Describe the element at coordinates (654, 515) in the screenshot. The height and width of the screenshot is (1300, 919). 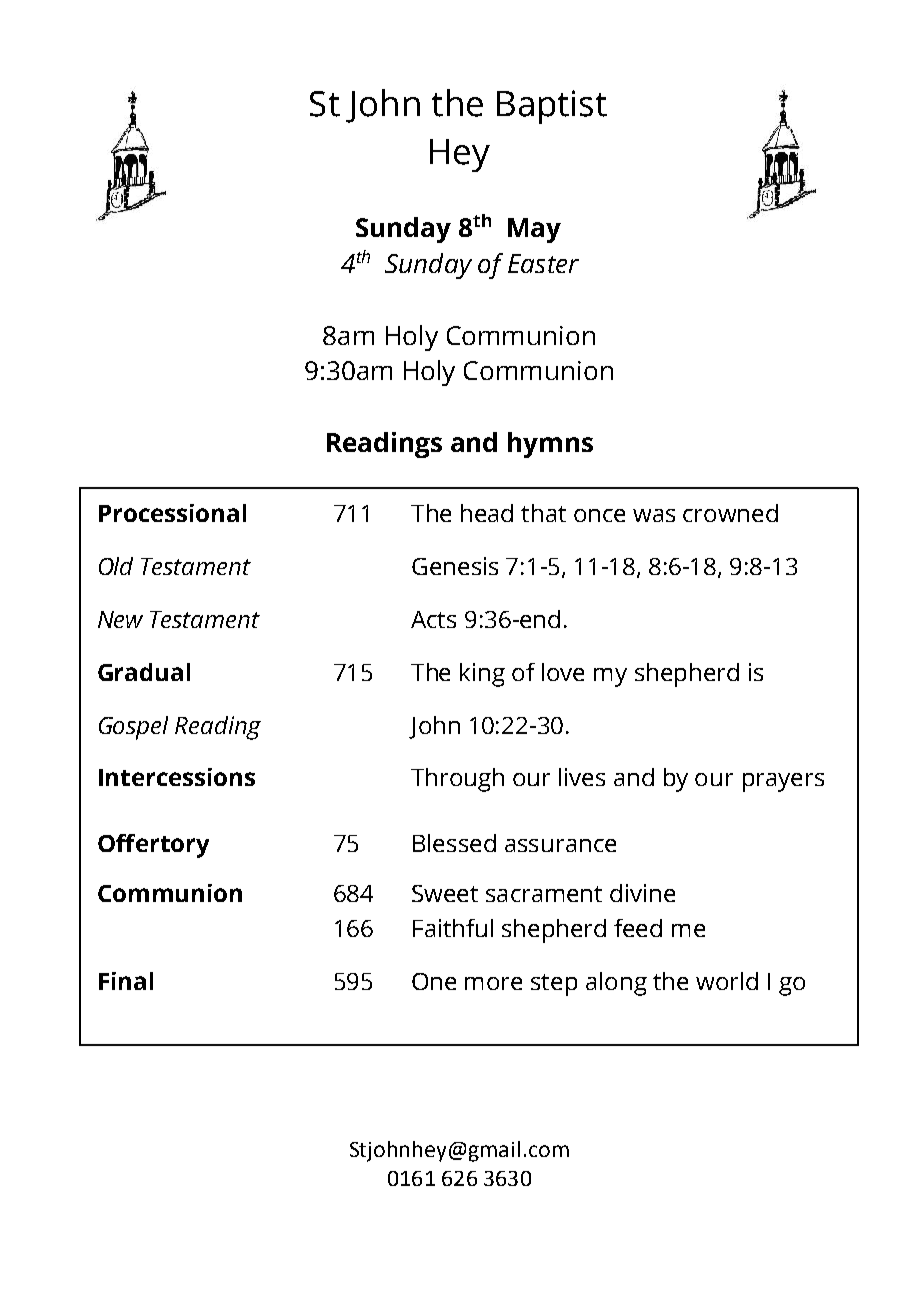
I see `was` at that location.
